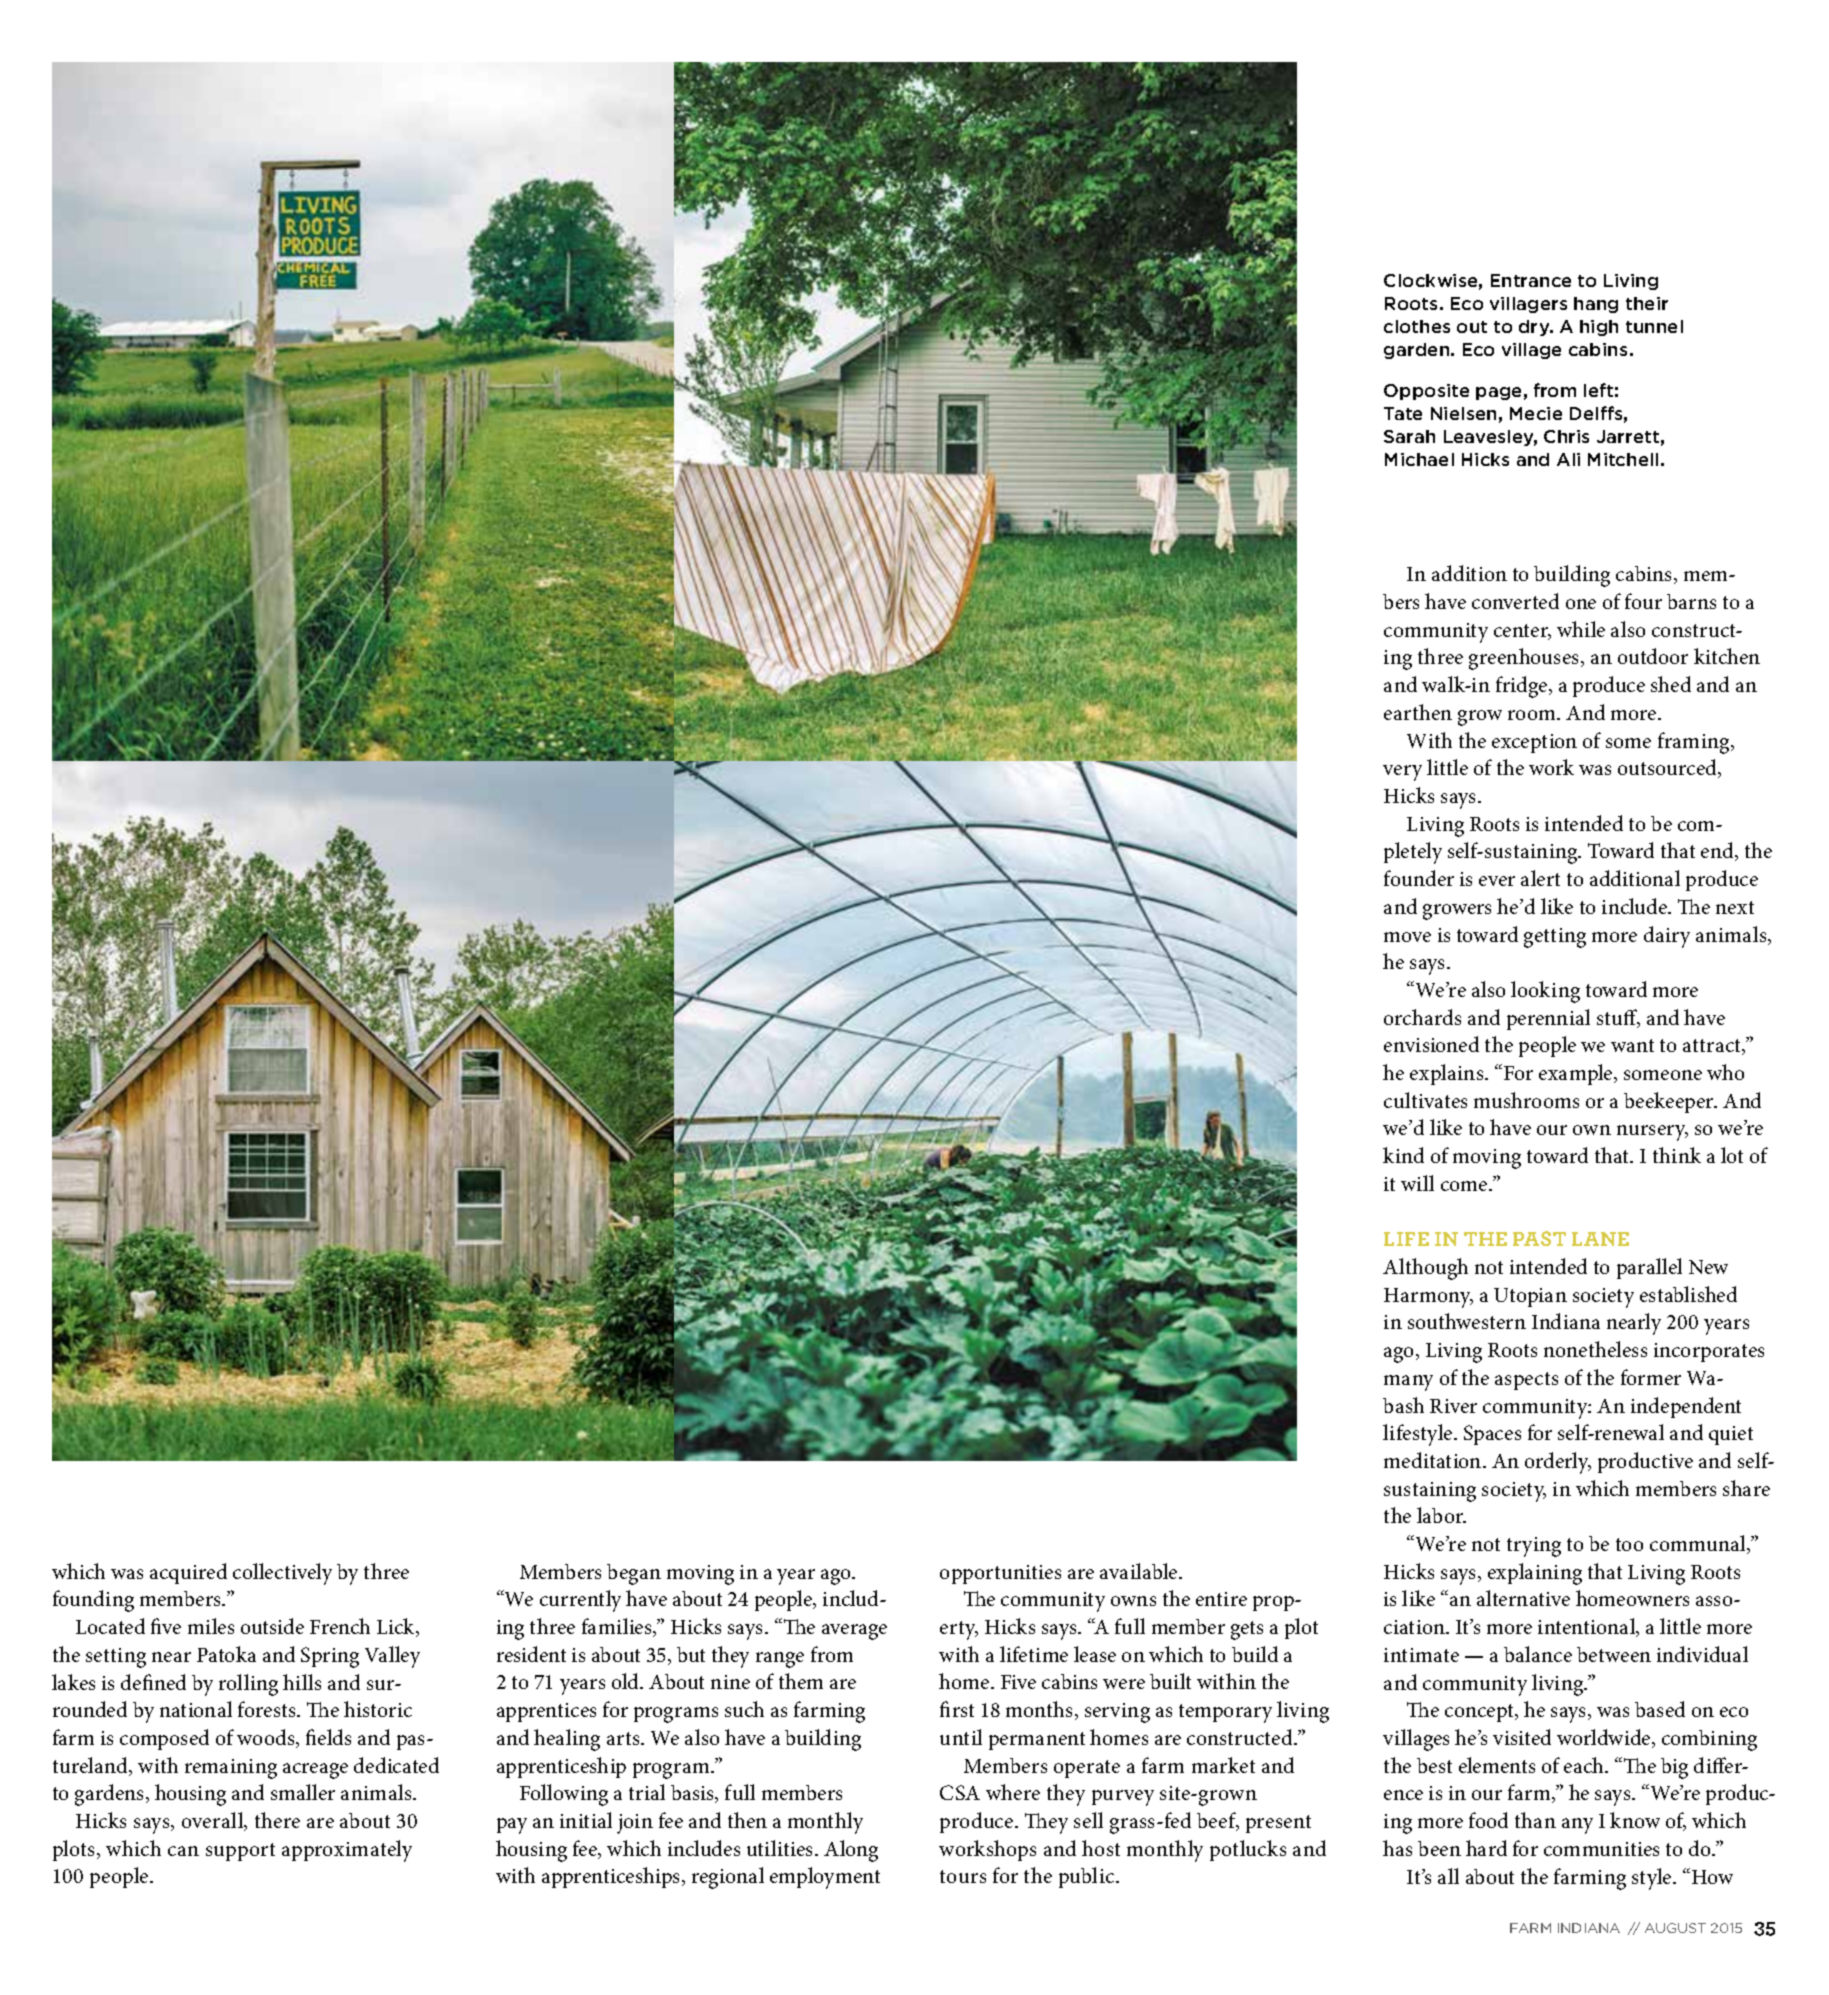  Describe the element at coordinates (240, 1852) in the screenshot. I see `support` at that location.
